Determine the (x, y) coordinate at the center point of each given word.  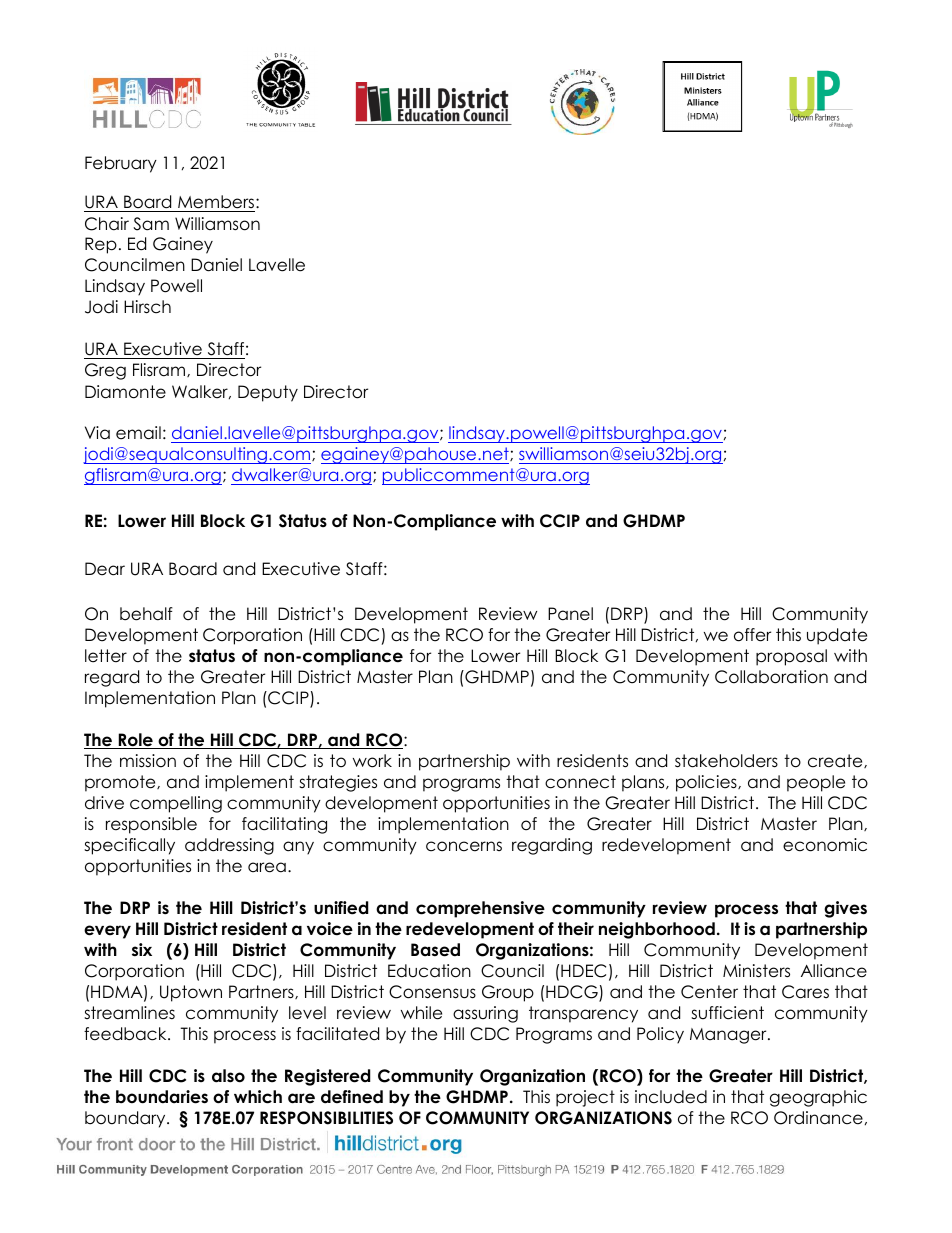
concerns (464, 846)
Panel (570, 614)
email (138, 433)
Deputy (268, 393)
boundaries (162, 1097)
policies (707, 783)
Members (216, 203)
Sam (151, 224)
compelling (176, 804)
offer (752, 635)
